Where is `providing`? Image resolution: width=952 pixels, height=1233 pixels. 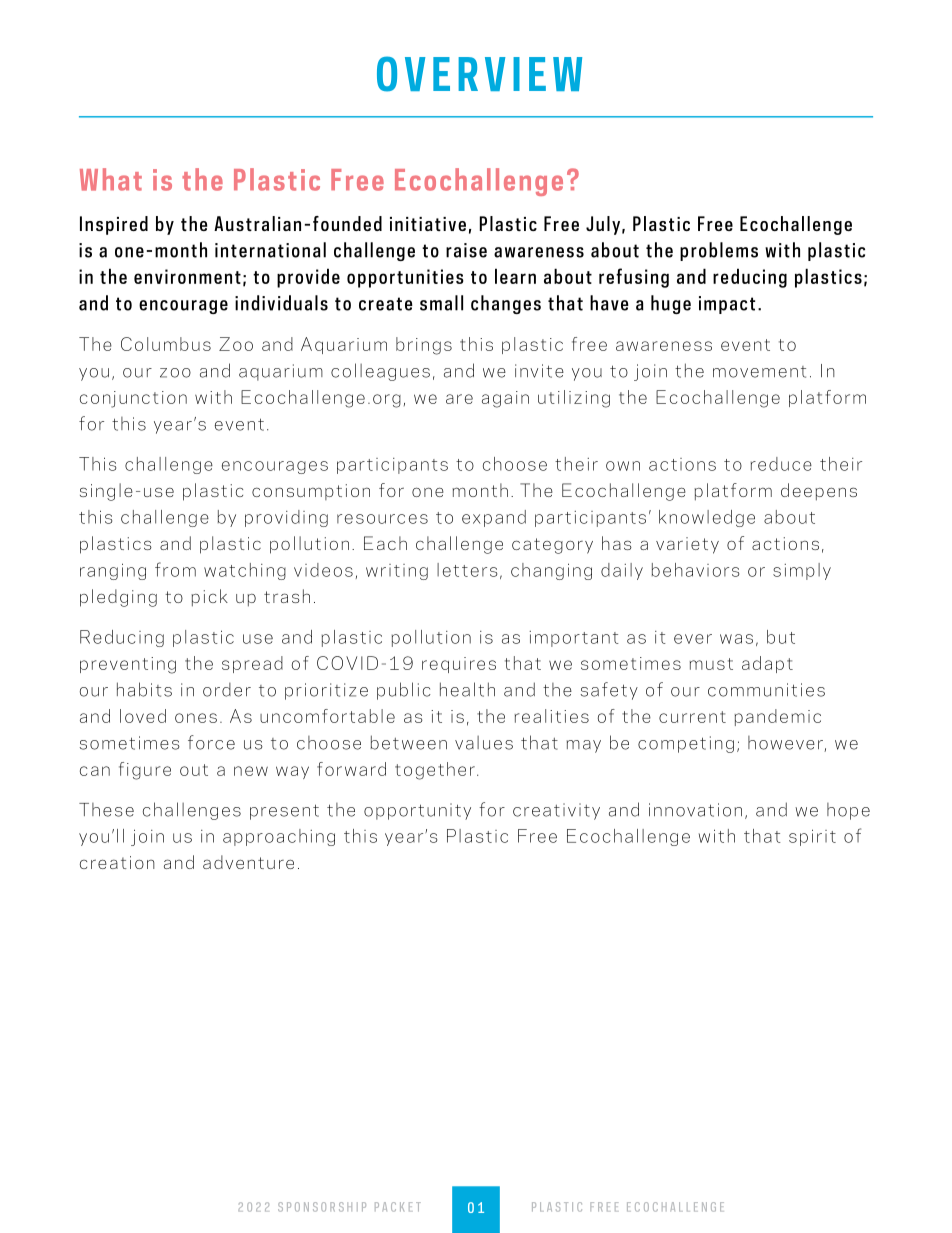 providing is located at coordinates (286, 518).
